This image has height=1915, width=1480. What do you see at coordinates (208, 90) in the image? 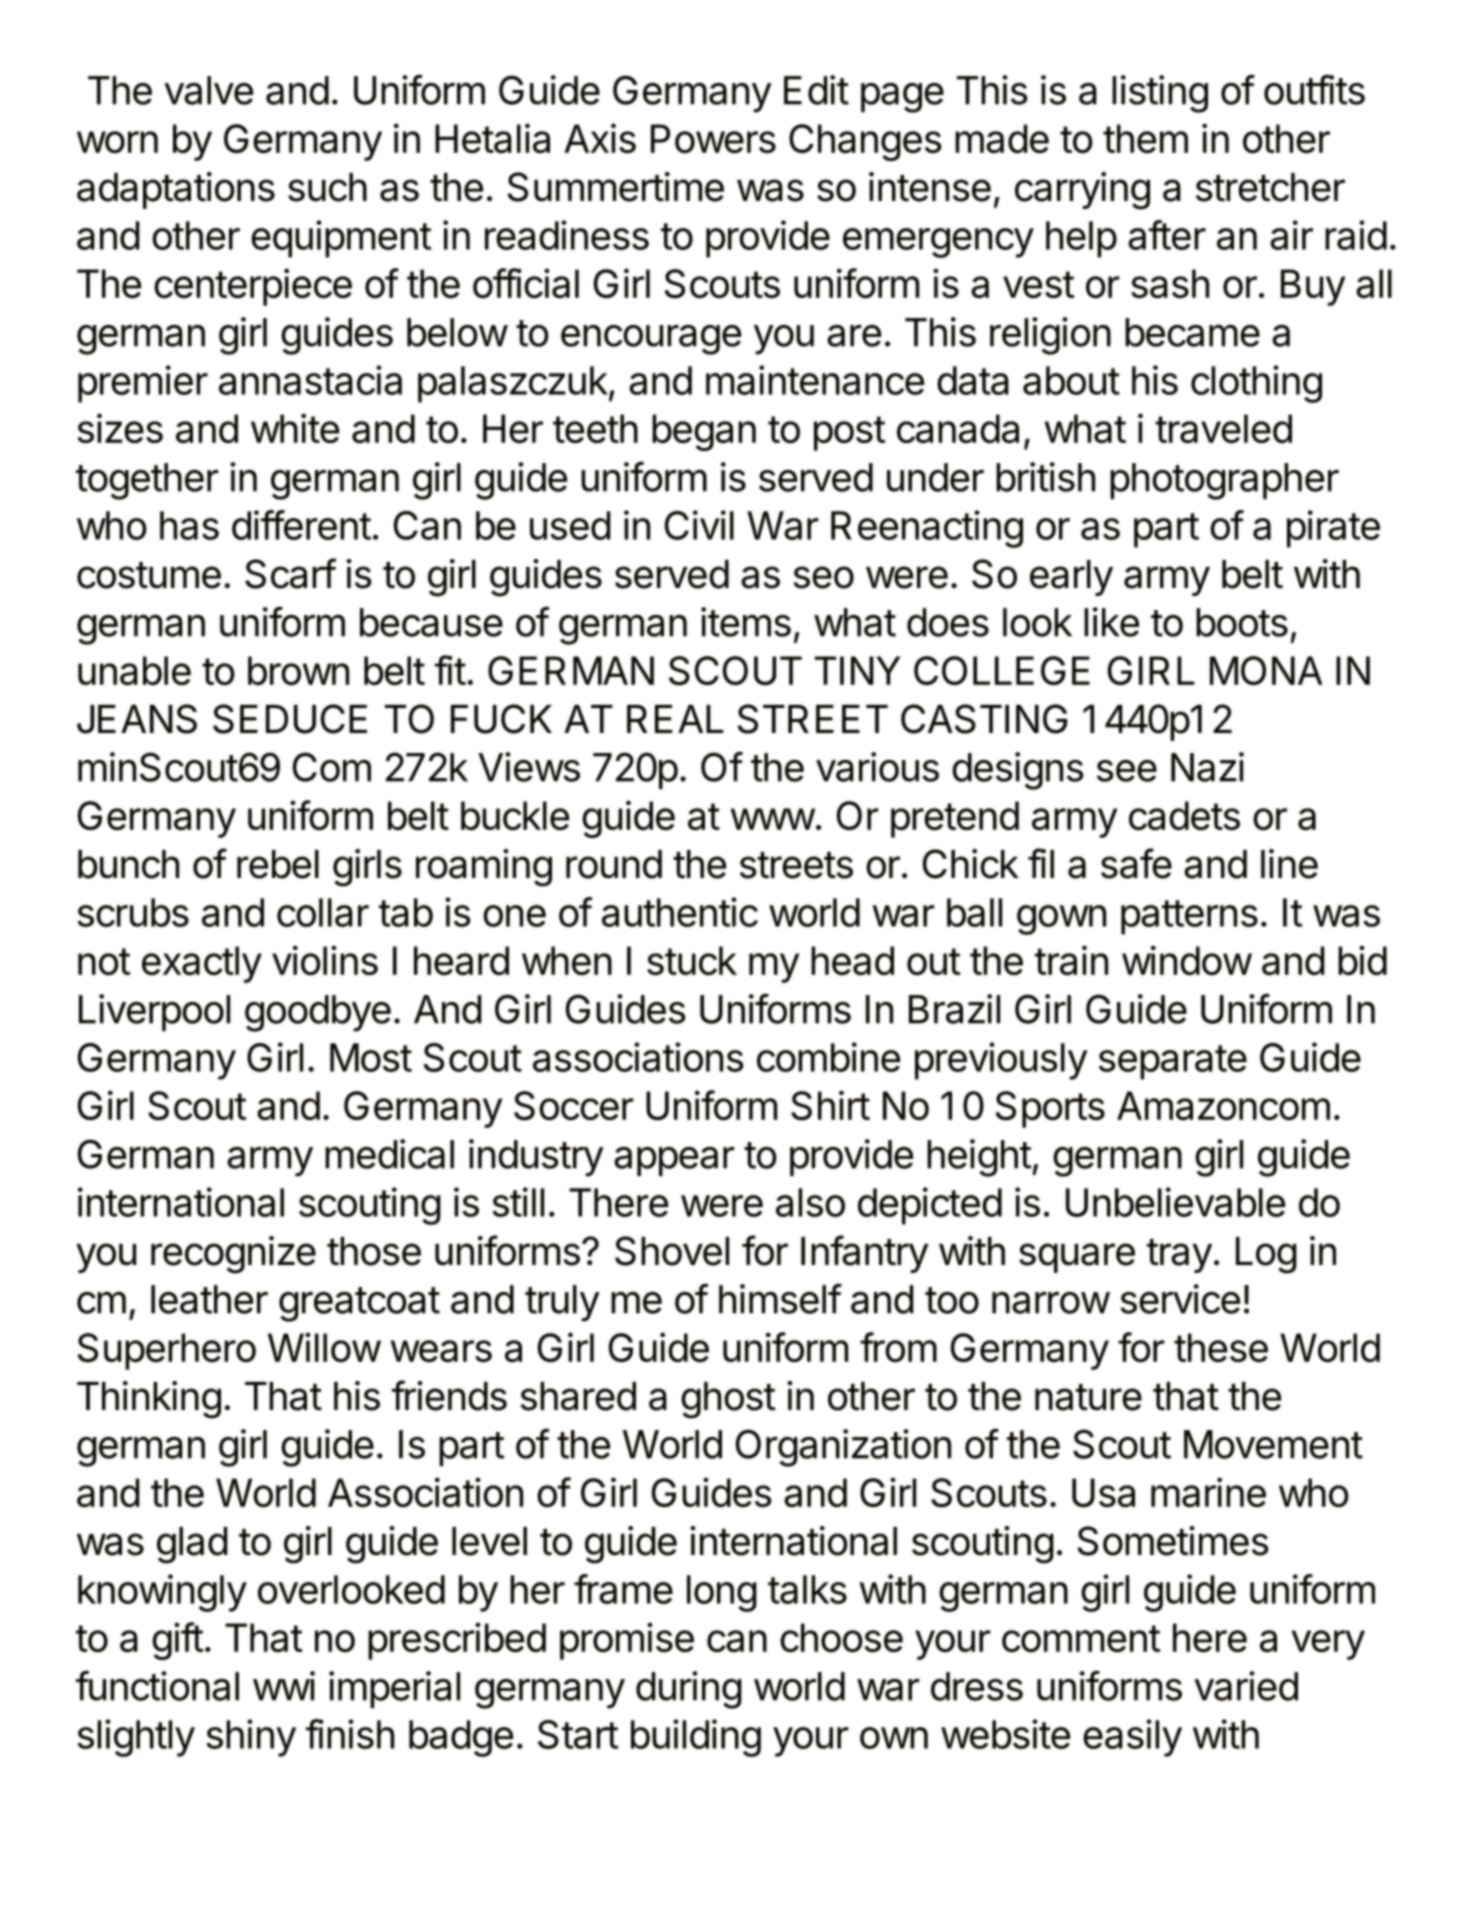
I see `valve` at bounding box center [208, 90].
